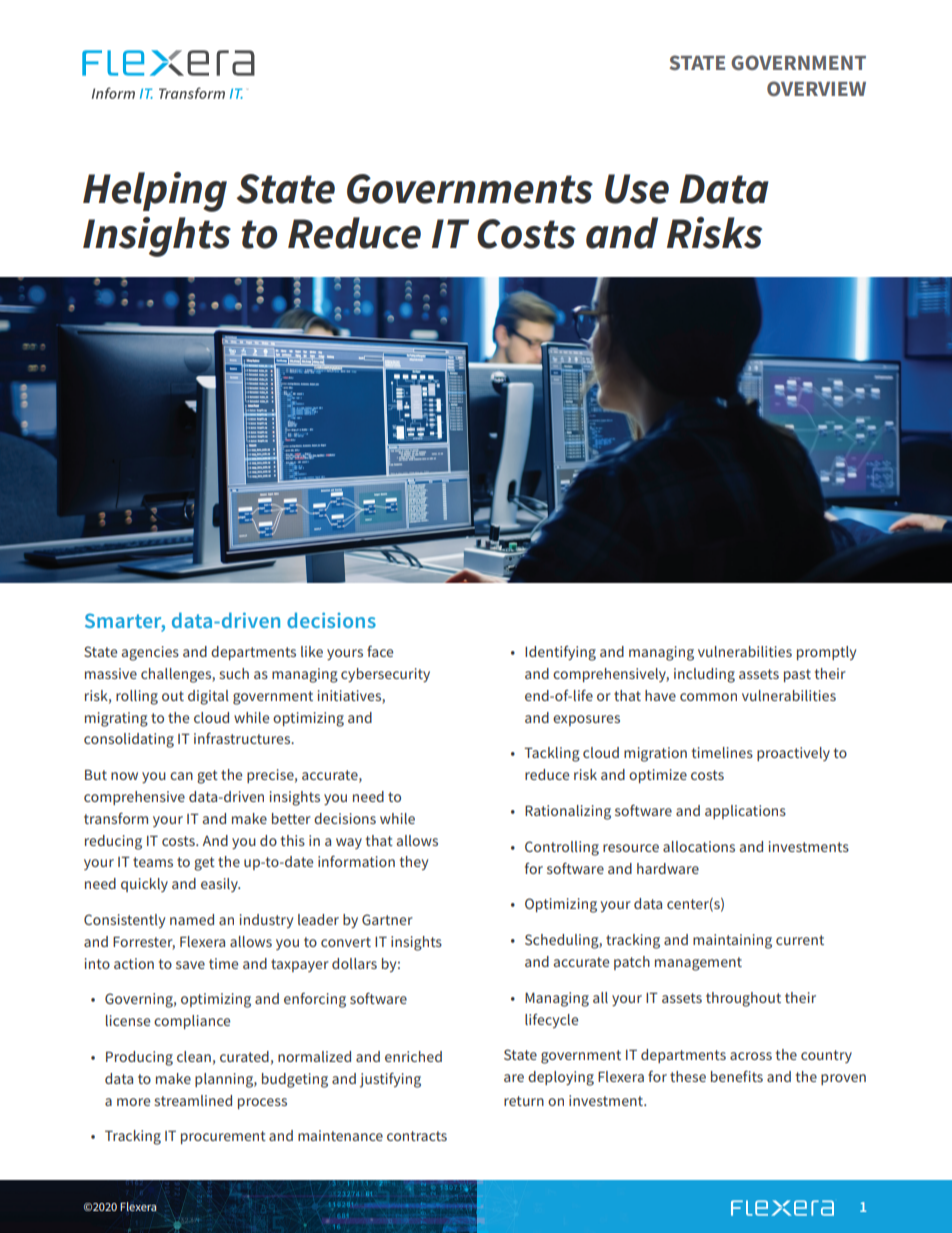 This screenshot has height=1233, width=952. What do you see at coordinates (745, 812) in the screenshot?
I see `applications` at bounding box center [745, 812].
